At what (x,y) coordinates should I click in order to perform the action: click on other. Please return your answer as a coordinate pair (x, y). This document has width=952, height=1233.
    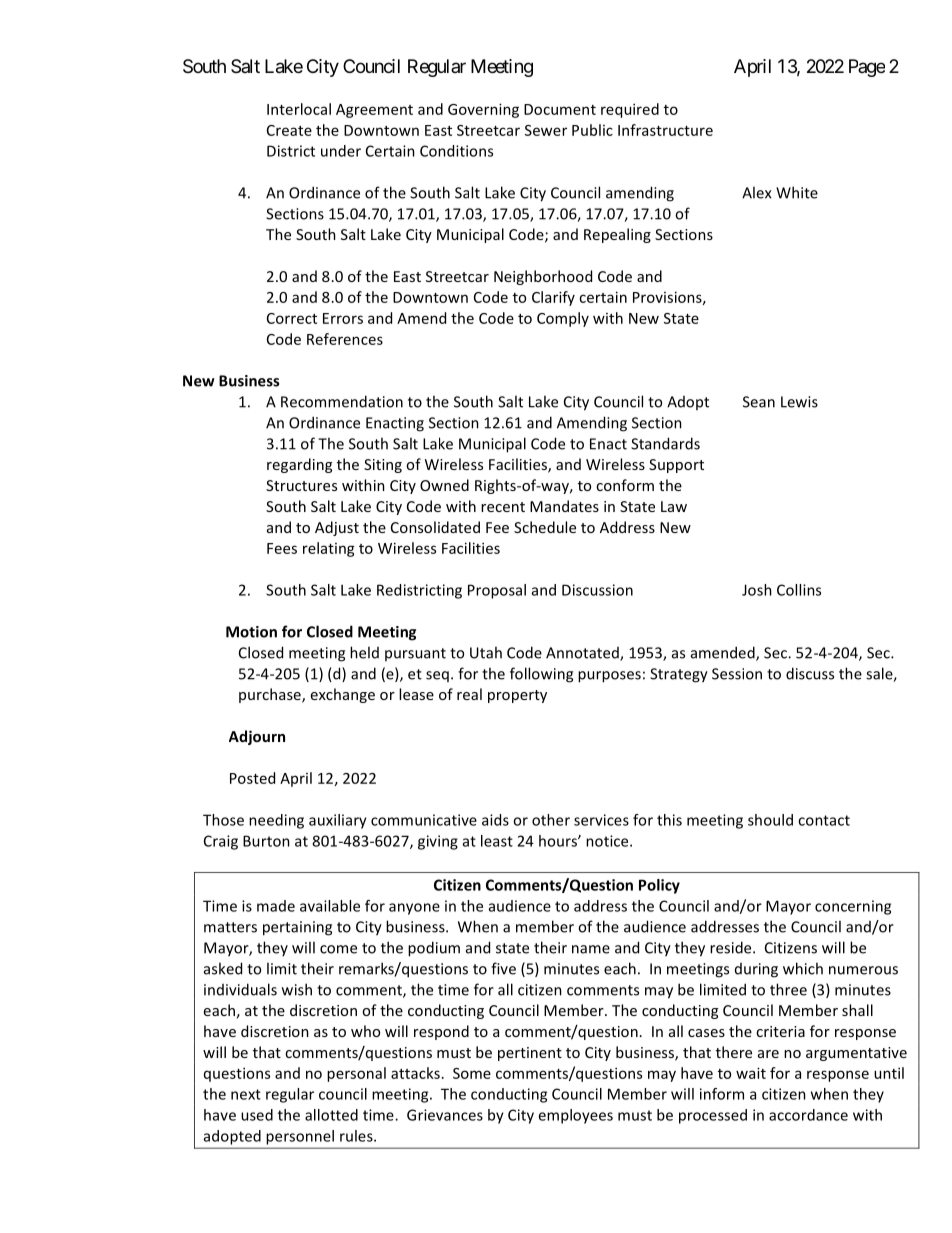
    Looking at the image, I should click on (551, 820).
